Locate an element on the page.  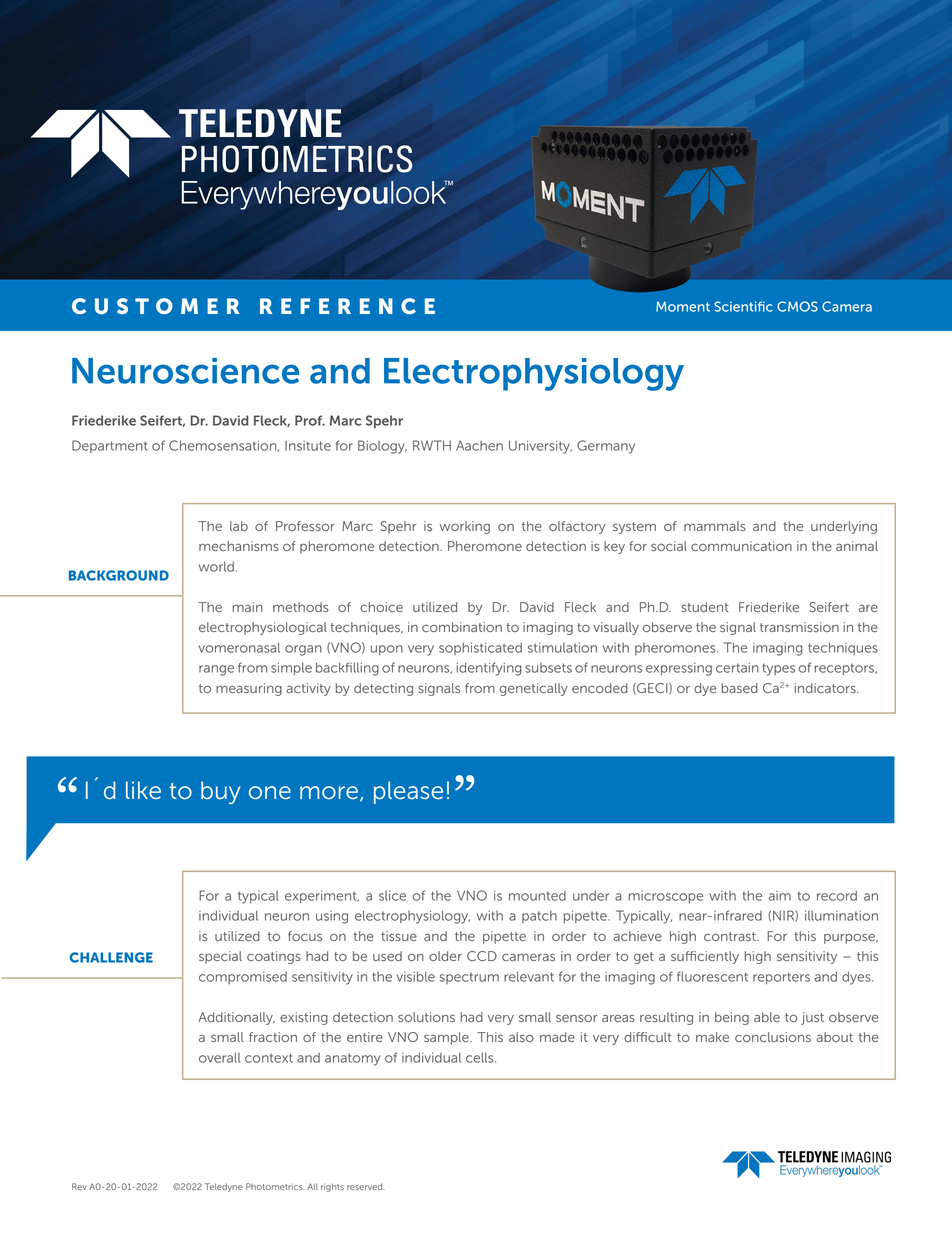
conclusions is located at coordinates (773, 1037).
